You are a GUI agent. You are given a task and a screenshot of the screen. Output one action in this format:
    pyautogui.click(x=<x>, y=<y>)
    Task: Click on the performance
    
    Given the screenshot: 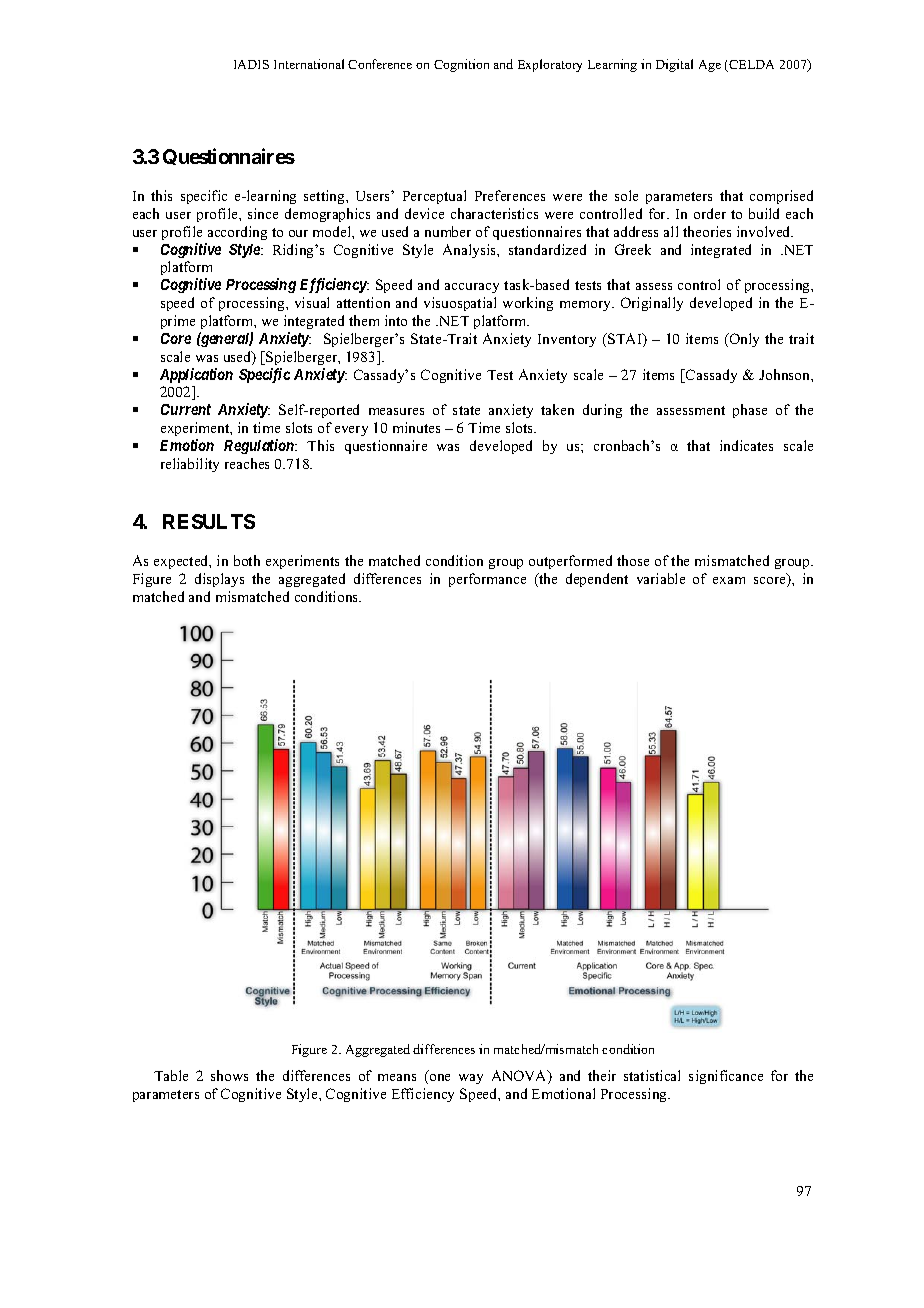 What is the action you would take?
    pyautogui.click(x=487, y=580)
